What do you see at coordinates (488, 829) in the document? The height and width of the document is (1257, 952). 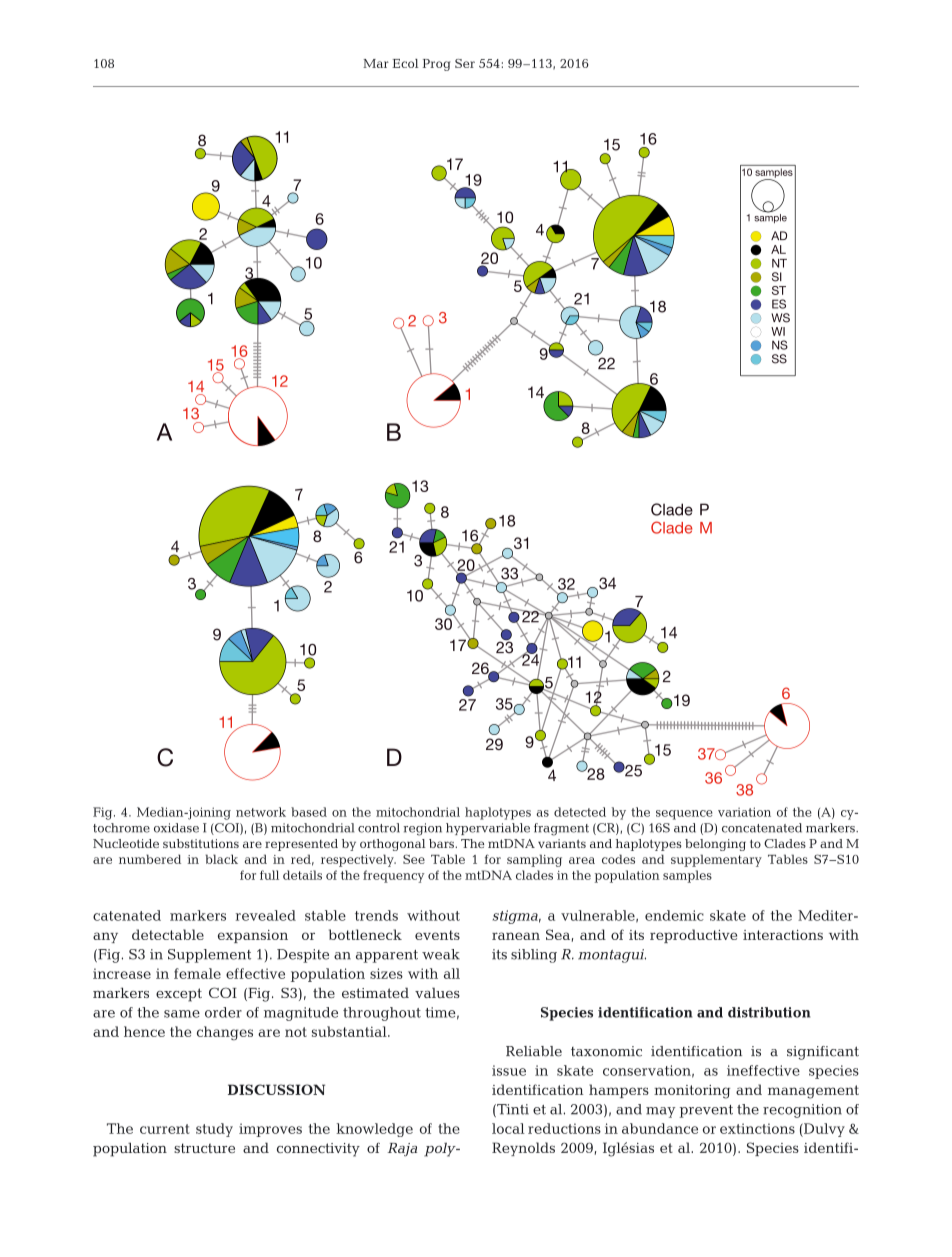 I see `hypervariable` at bounding box center [488, 829].
